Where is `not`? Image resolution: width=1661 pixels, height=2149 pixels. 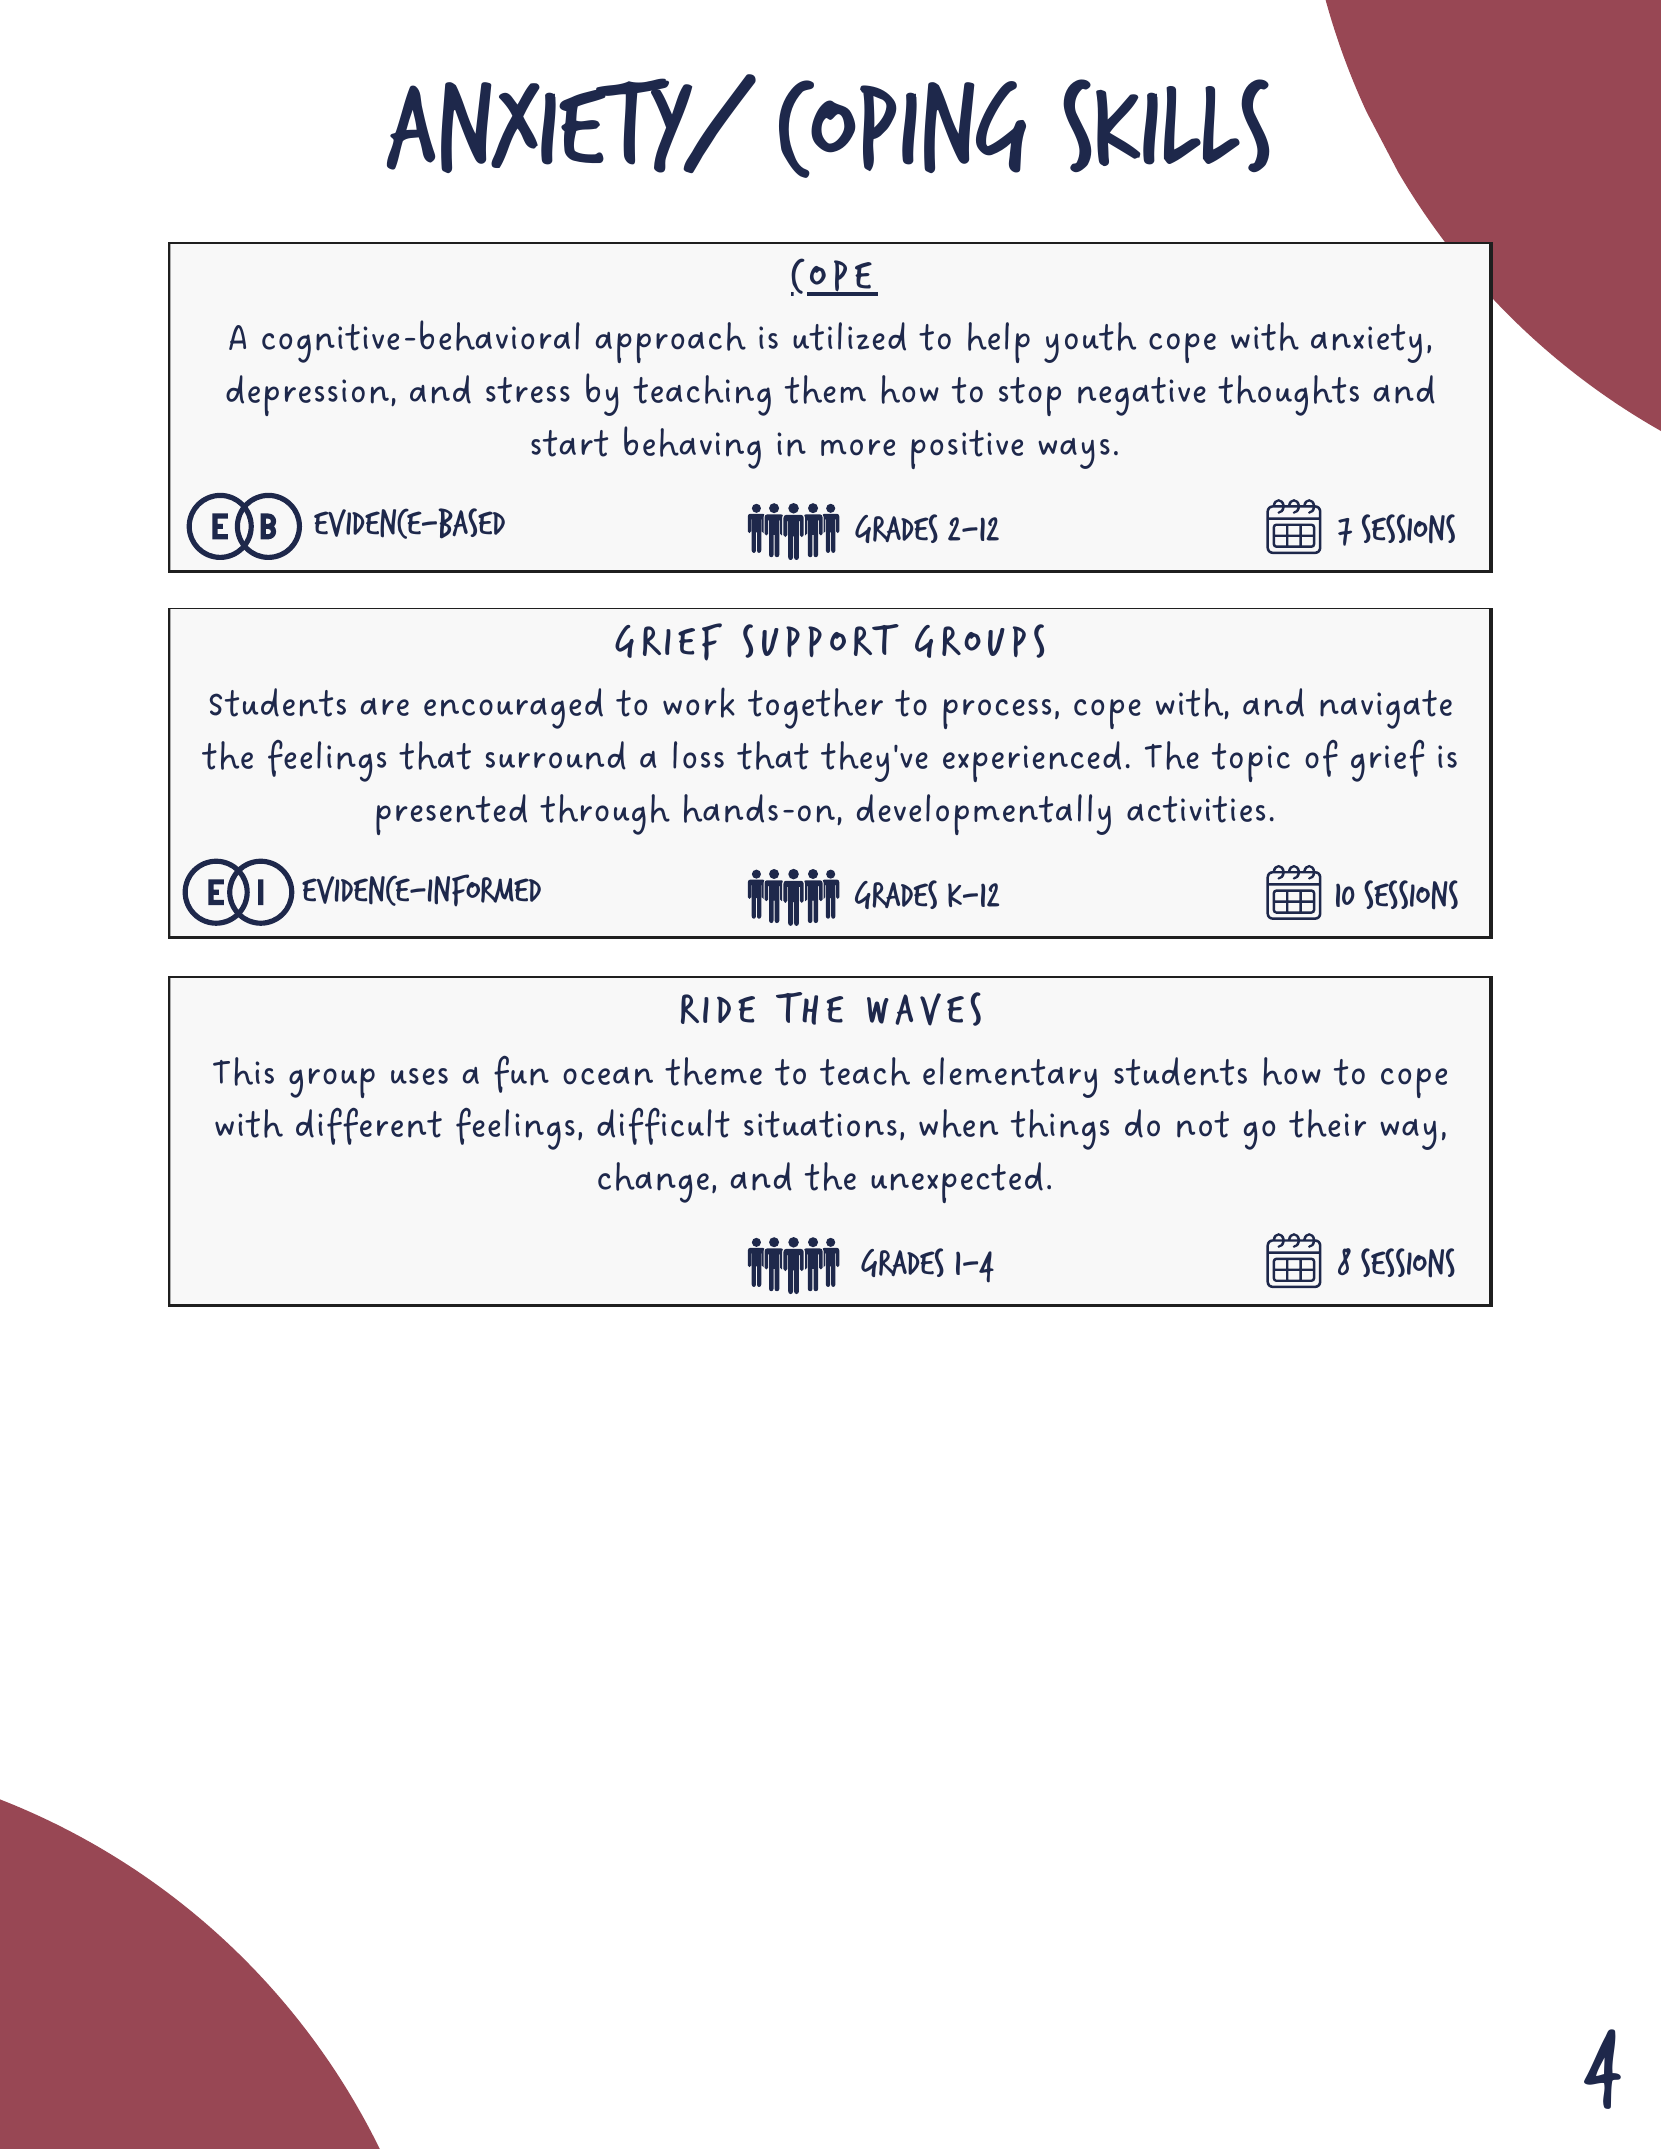
not is located at coordinates (1203, 1124).
